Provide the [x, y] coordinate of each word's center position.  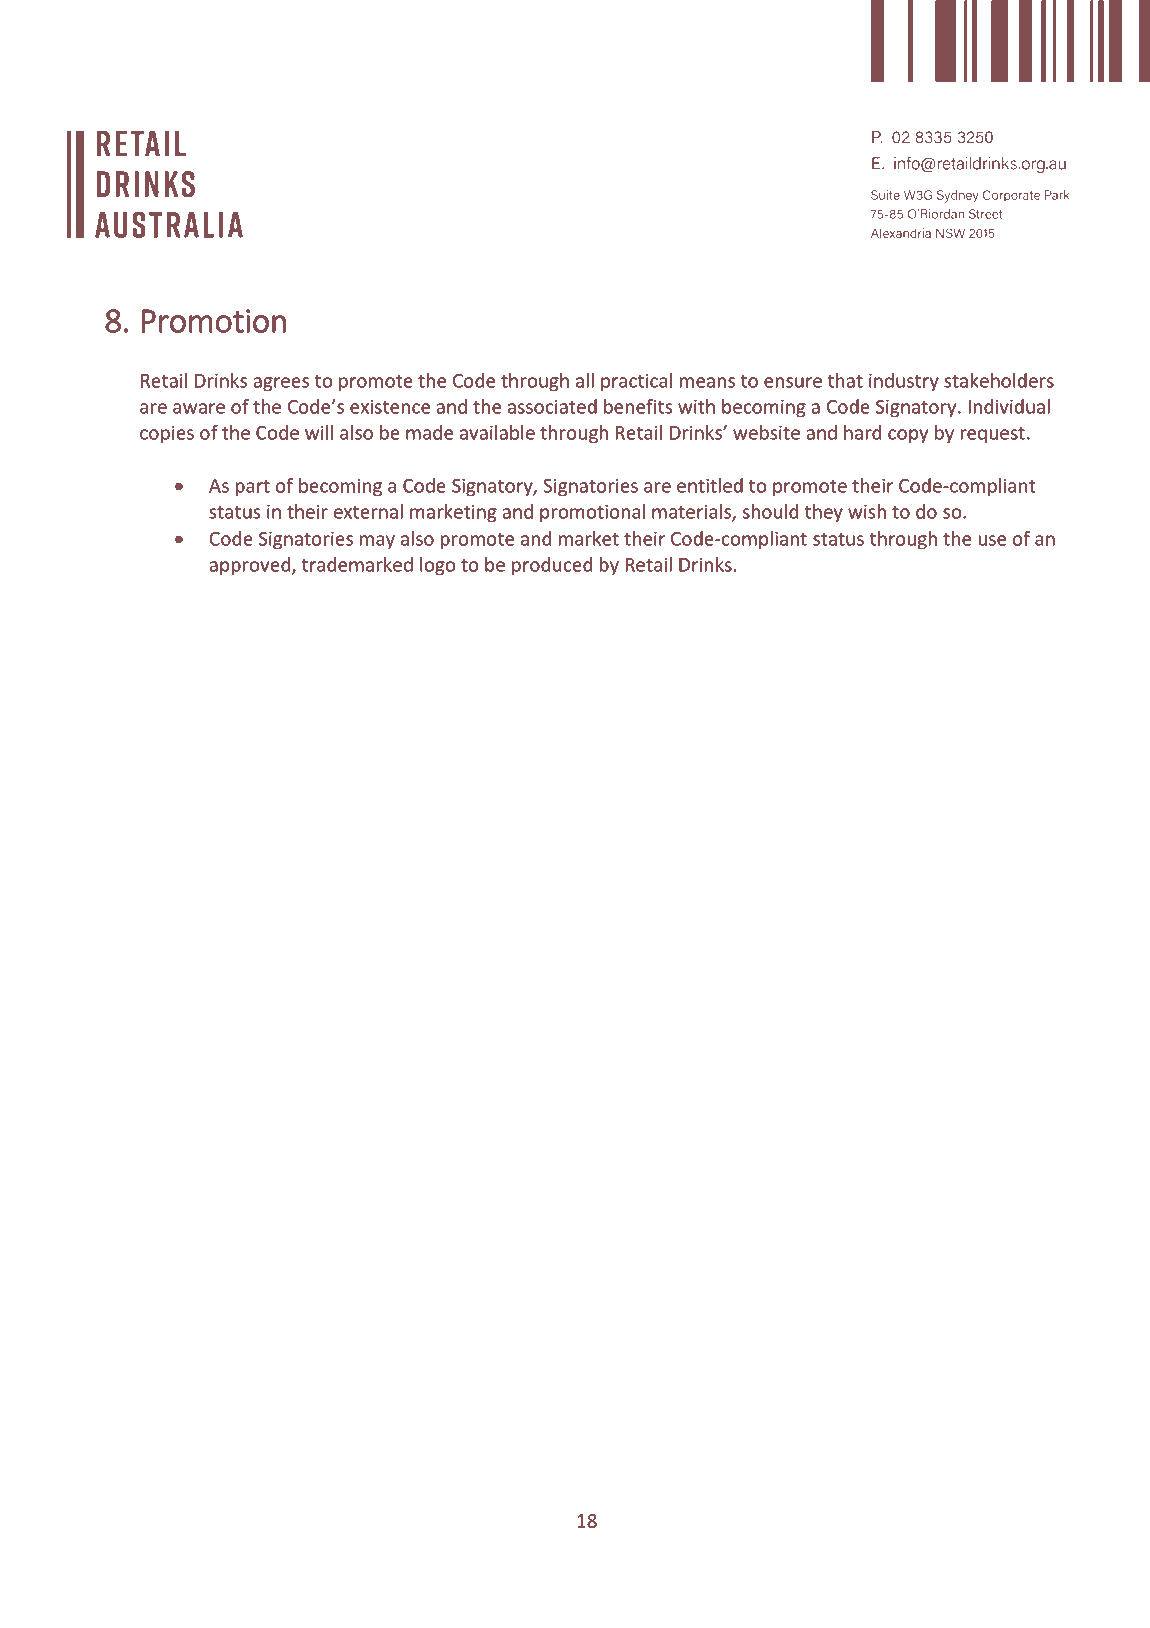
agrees [281, 384]
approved [249, 566]
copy [908, 436]
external [368, 511]
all [585, 380]
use [992, 540]
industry [904, 382]
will [319, 432]
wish [867, 511]
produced [552, 566]
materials [692, 512]
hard [862, 432]
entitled [710, 485]
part [253, 488]
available [497, 432]
